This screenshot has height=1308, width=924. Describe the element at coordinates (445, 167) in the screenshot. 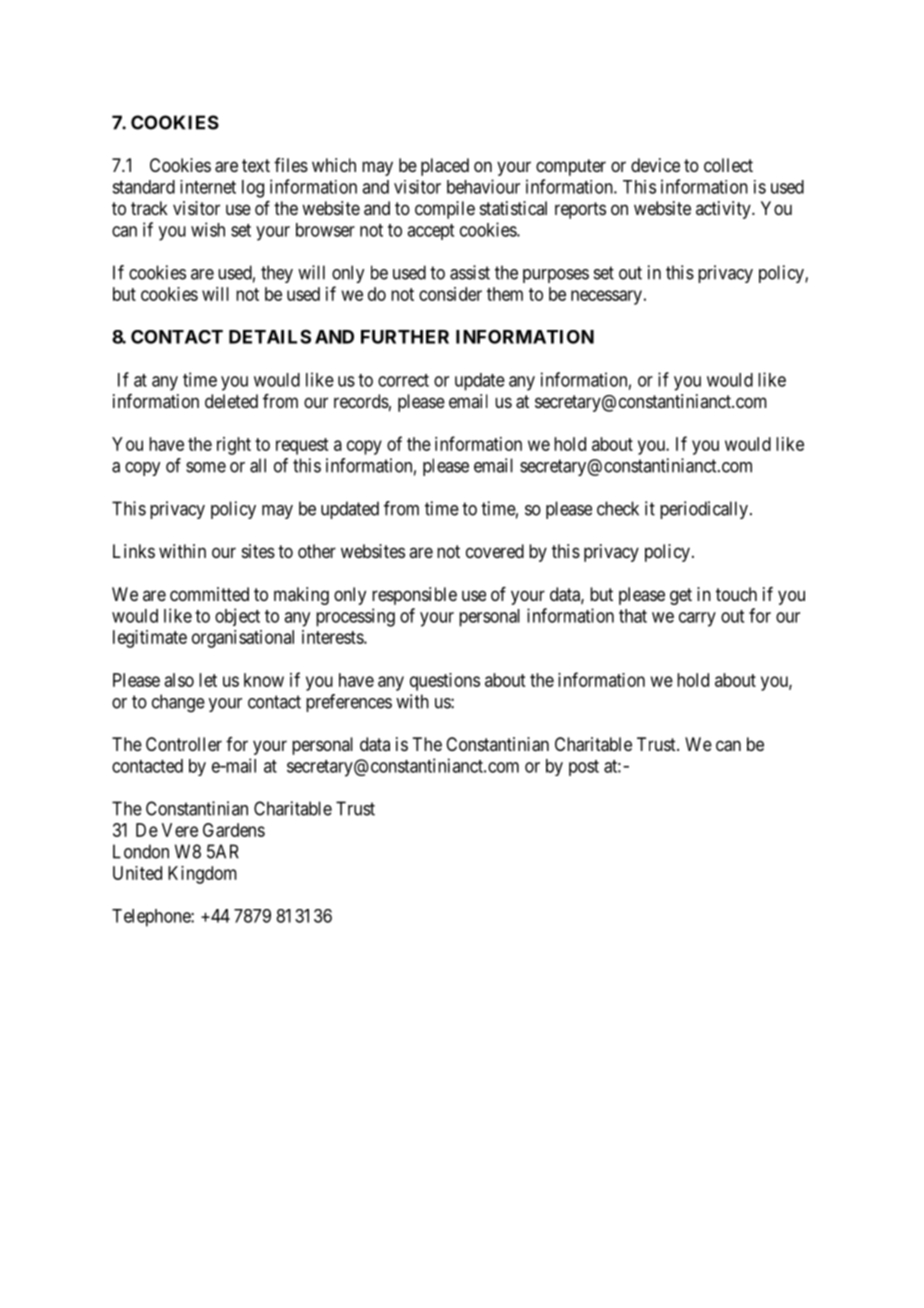

I see `placed` at that location.
